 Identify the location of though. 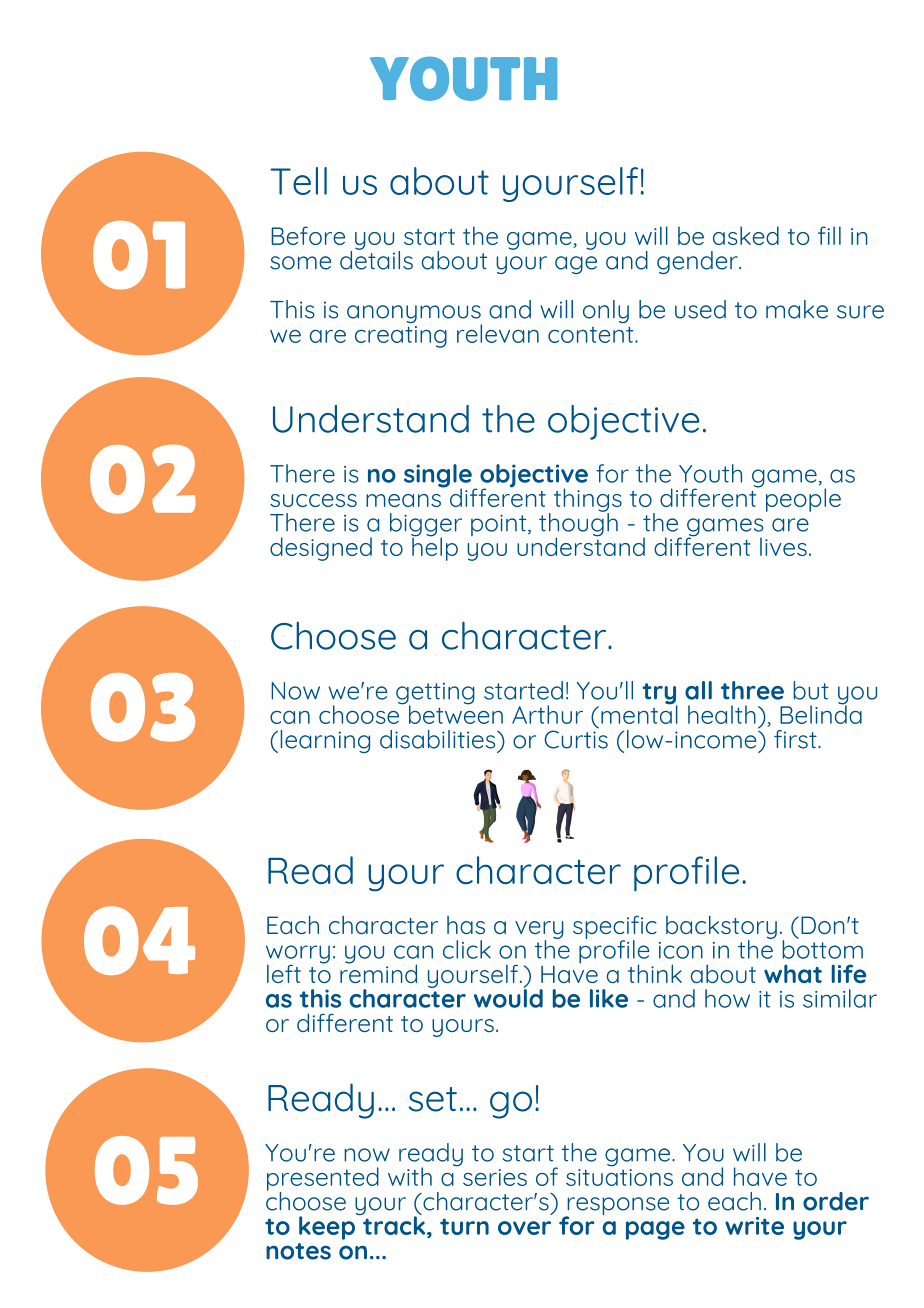
(578, 524).
